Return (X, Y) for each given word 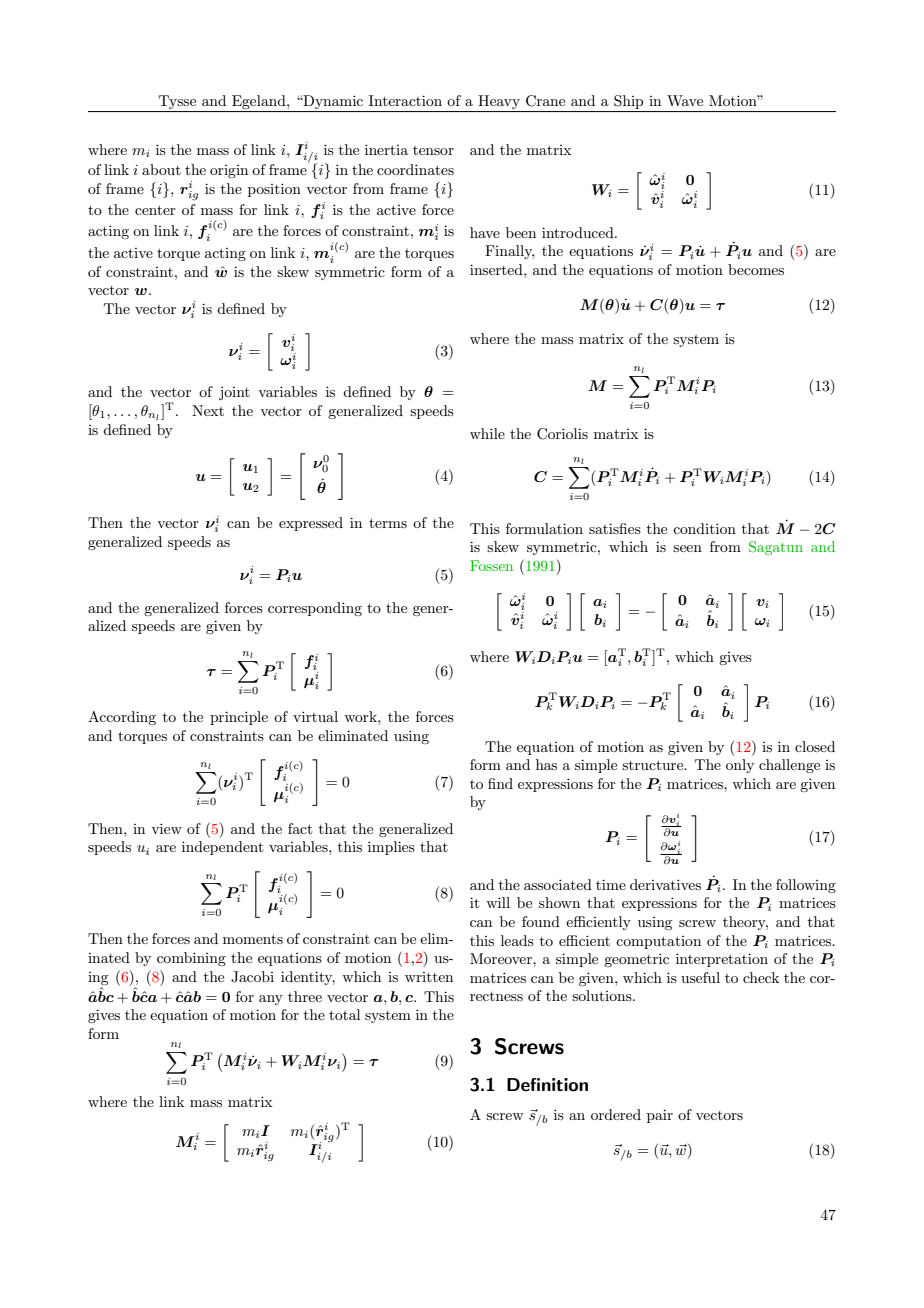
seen (687, 548)
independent (222, 848)
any (271, 1000)
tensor (433, 150)
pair (660, 1116)
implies (391, 848)
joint (234, 393)
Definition (547, 1085)
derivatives (665, 884)
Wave (685, 100)
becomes (756, 269)
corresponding (315, 609)
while (487, 433)
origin (229, 171)
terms (388, 523)
